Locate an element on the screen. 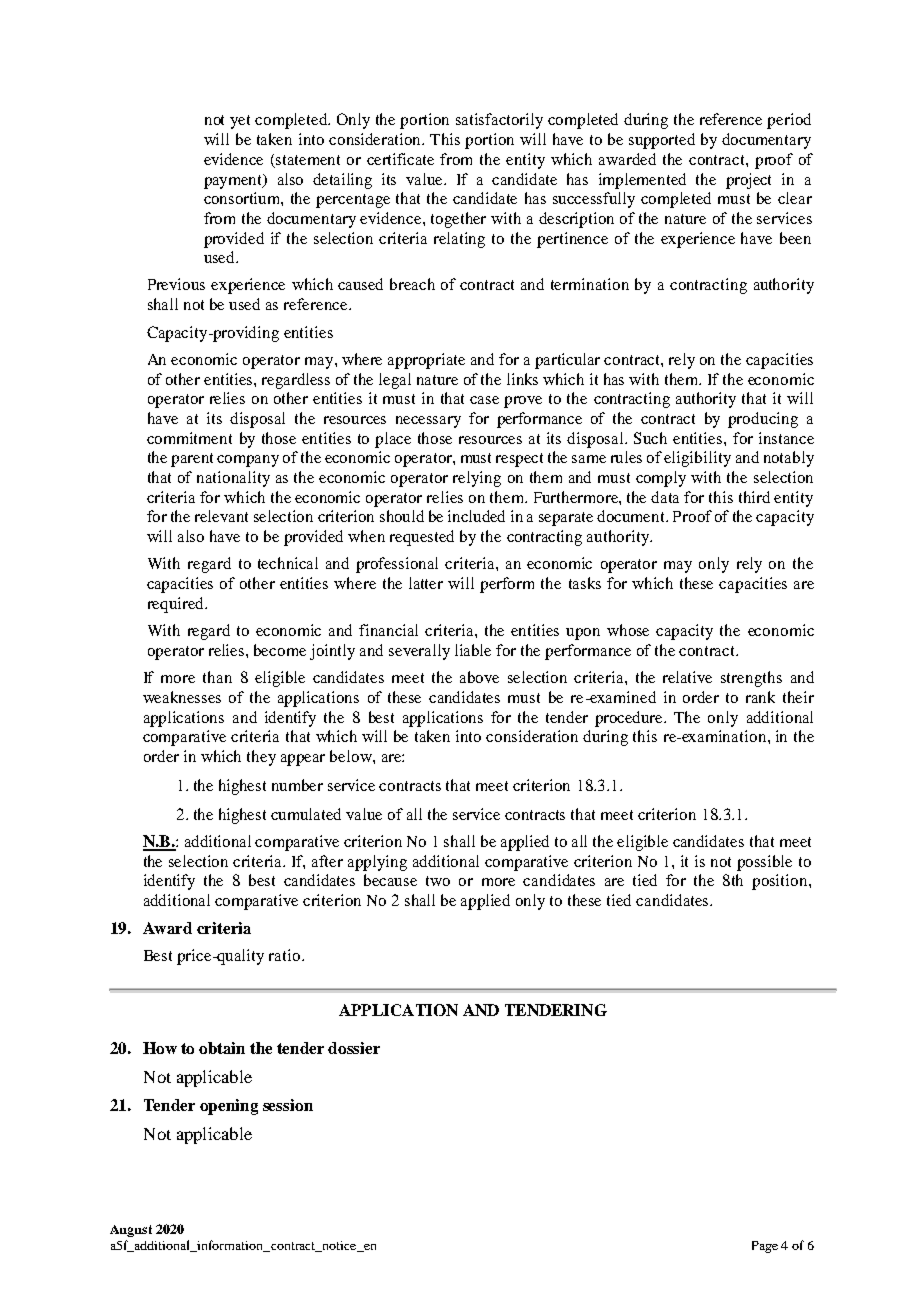 This screenshot has height=1308, width=924. above is located at coordinates (479, 677).
